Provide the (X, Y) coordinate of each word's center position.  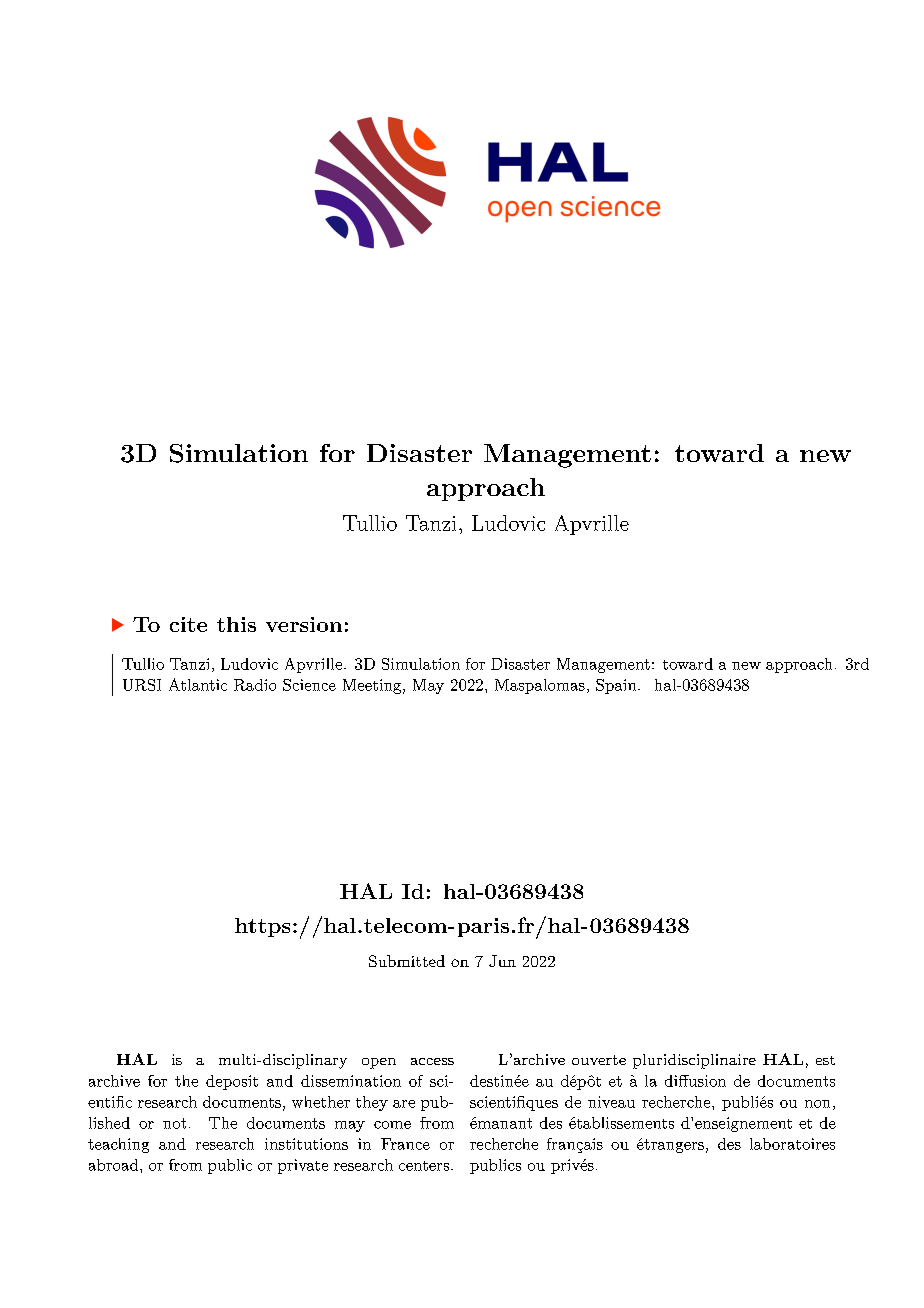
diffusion (695, 1081)
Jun (502, 961)
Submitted (407, 961)
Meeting (373, 686)
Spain (617, 686)
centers (424, 1166)
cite (188, 624)
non (817, 1104)
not (174, 1123)
